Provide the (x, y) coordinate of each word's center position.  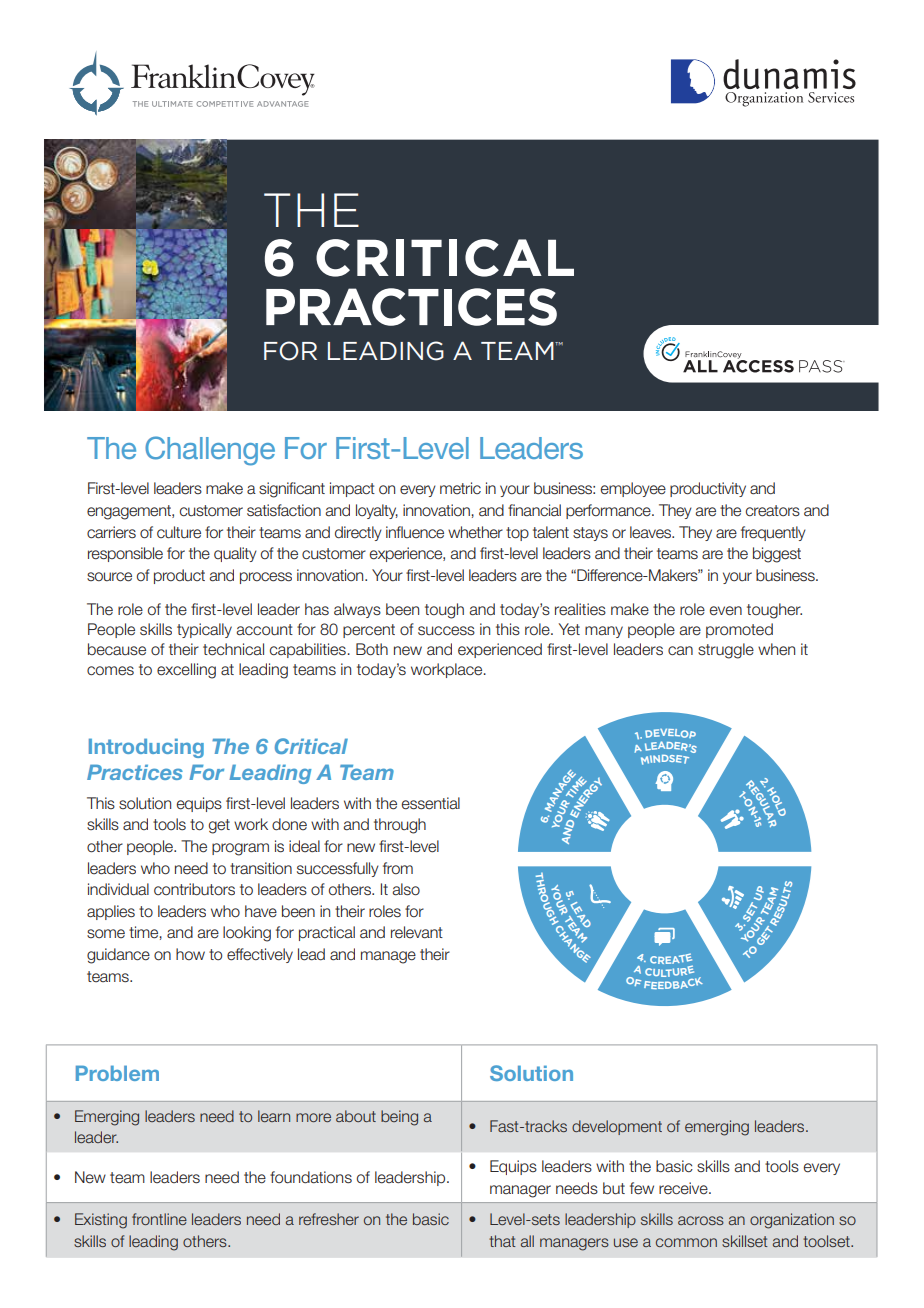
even (726, 611)
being (399, 1118)
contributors (194, 889)
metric (460, 488)
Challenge (210, 451)
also (406, 889)
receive (684, 1188)
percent (369, 631)
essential (431, 803)
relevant (417, 932)
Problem (117, 1073)
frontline (159, 1219)
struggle (726, 651)
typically (204, 630)
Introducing (146, 748)
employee (633, 489)
